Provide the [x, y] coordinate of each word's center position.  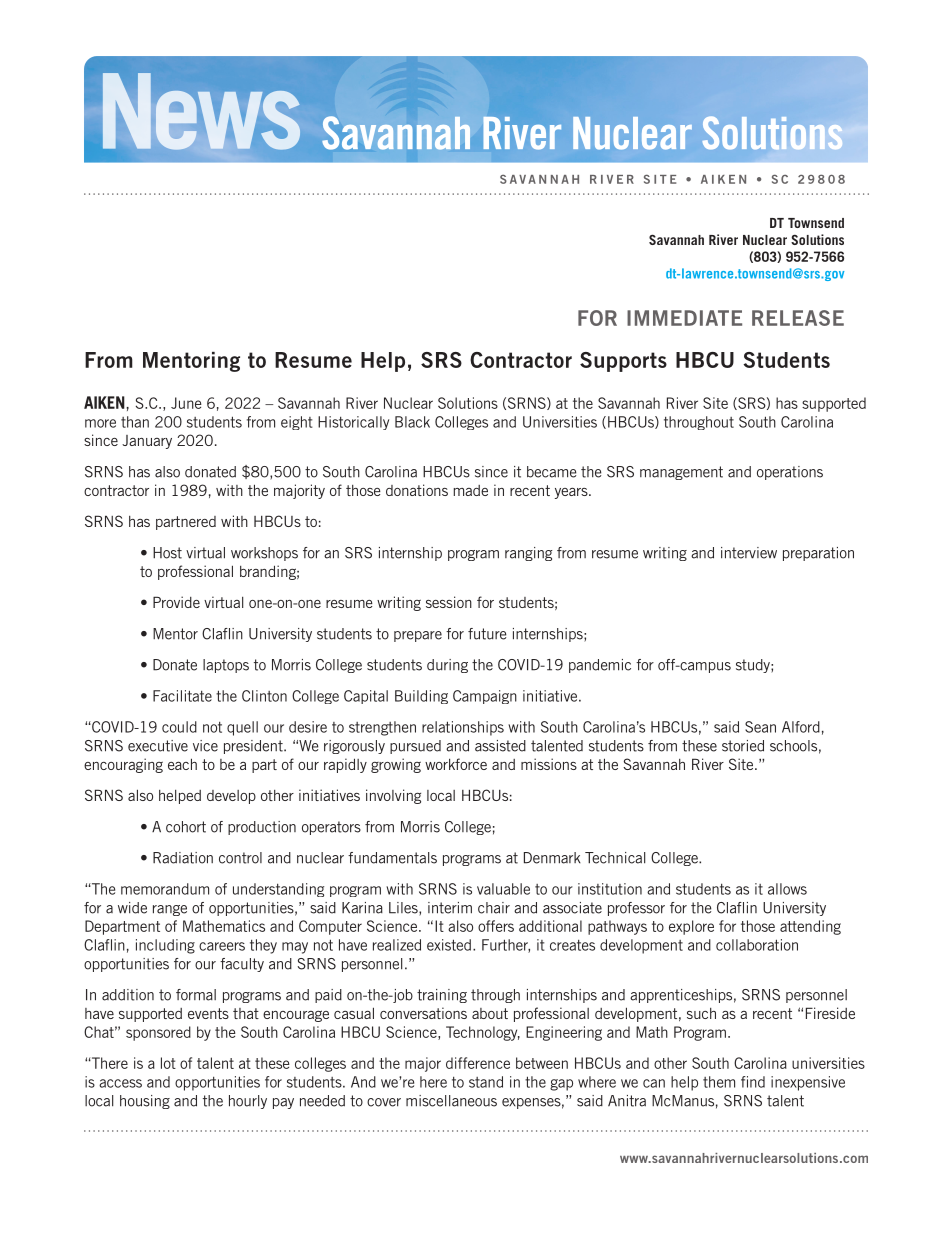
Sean [760, 727]
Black [412, 422]
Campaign [485, 697]
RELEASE [798, 318]
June [186, 403]
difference [478, 1063]
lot [168, 1063]
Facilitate [182, 696]
